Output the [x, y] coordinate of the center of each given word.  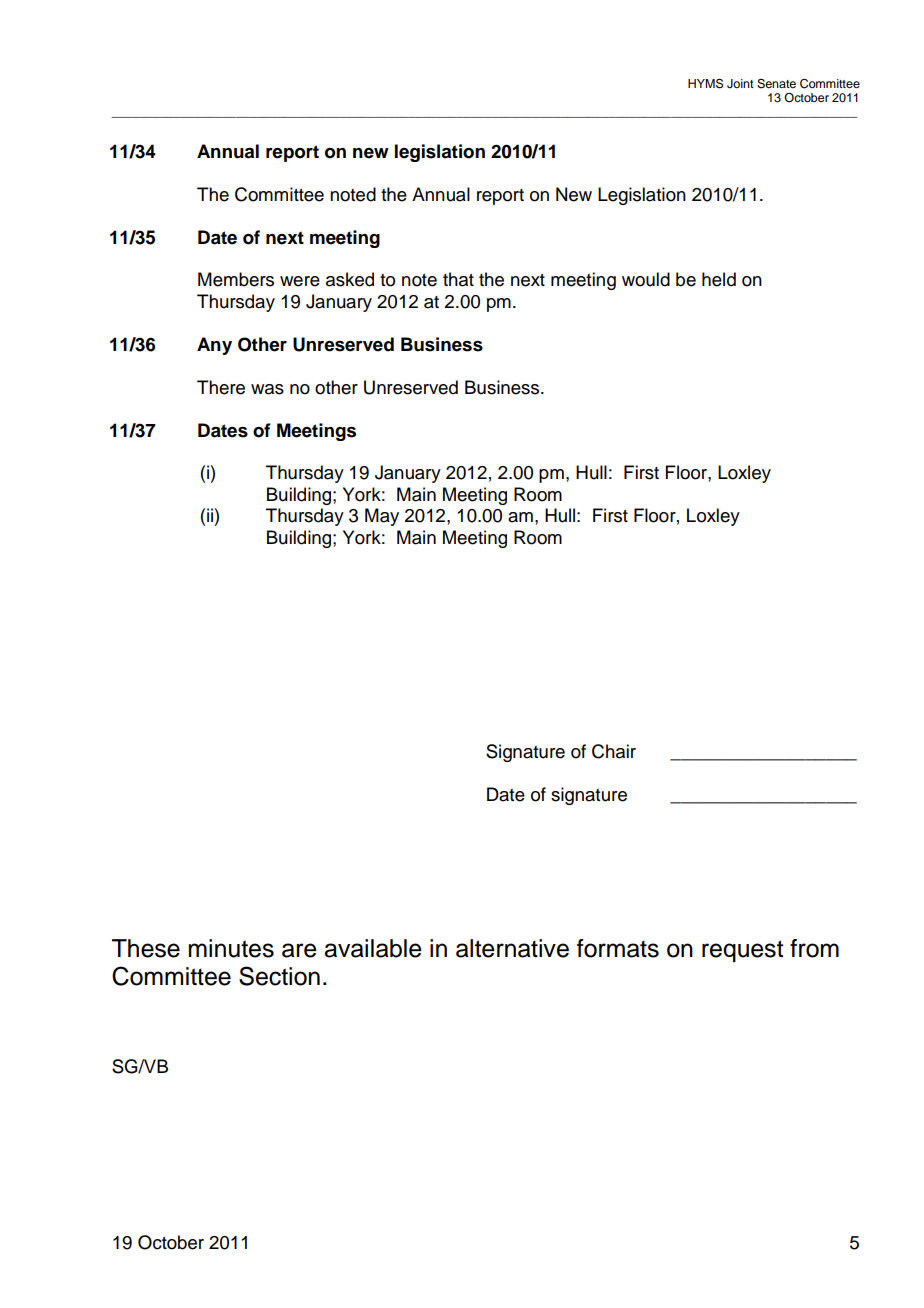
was [267, 389]
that [458, 279]
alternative [512, 948]
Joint [740, 84]
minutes [231, 948]
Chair [614, 751]
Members [236, 279]
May [382, 517]
